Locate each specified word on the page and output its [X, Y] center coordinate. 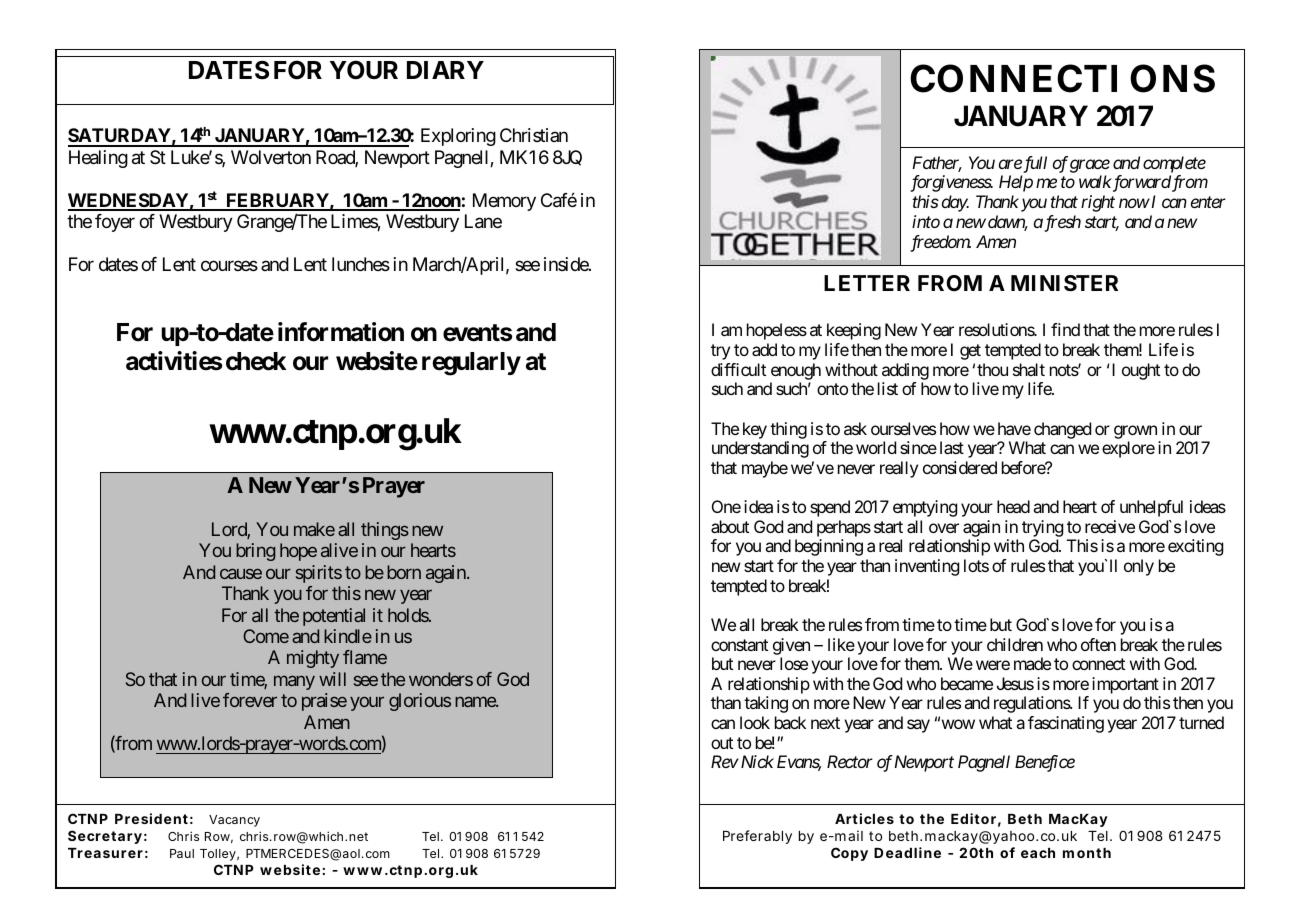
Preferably [757, 837]
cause [241, 573]
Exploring [458, 137]
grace [1090, 166]
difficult [738, 369]
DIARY [445, 70]
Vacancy [234, 821]
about [730, 526]
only [1139, 567]
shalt [1029, 369]
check [256, 361]
